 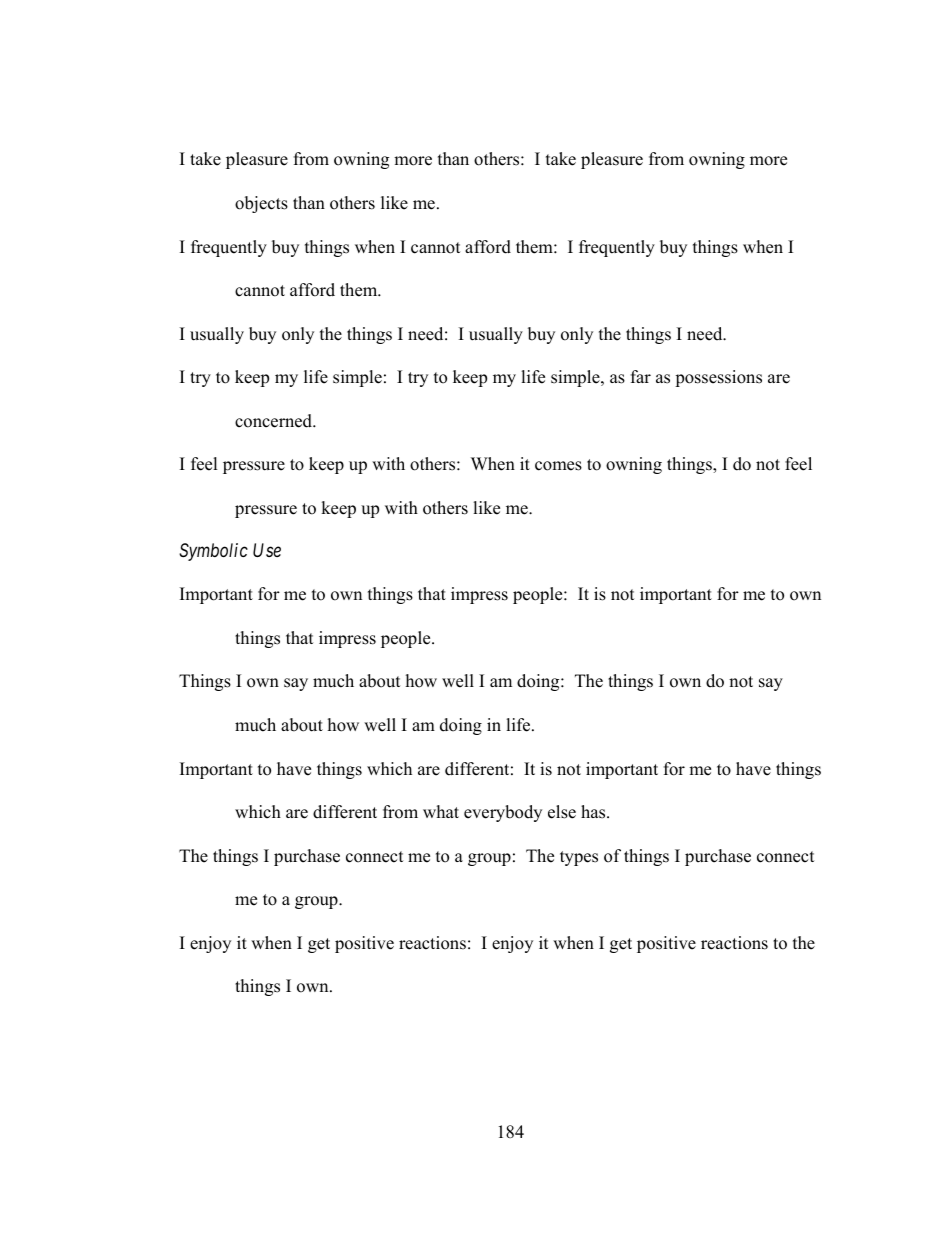 What do you see at coordinates (441, 811) in the screenshot?
I see `what` at bounding box center [441, 811].
